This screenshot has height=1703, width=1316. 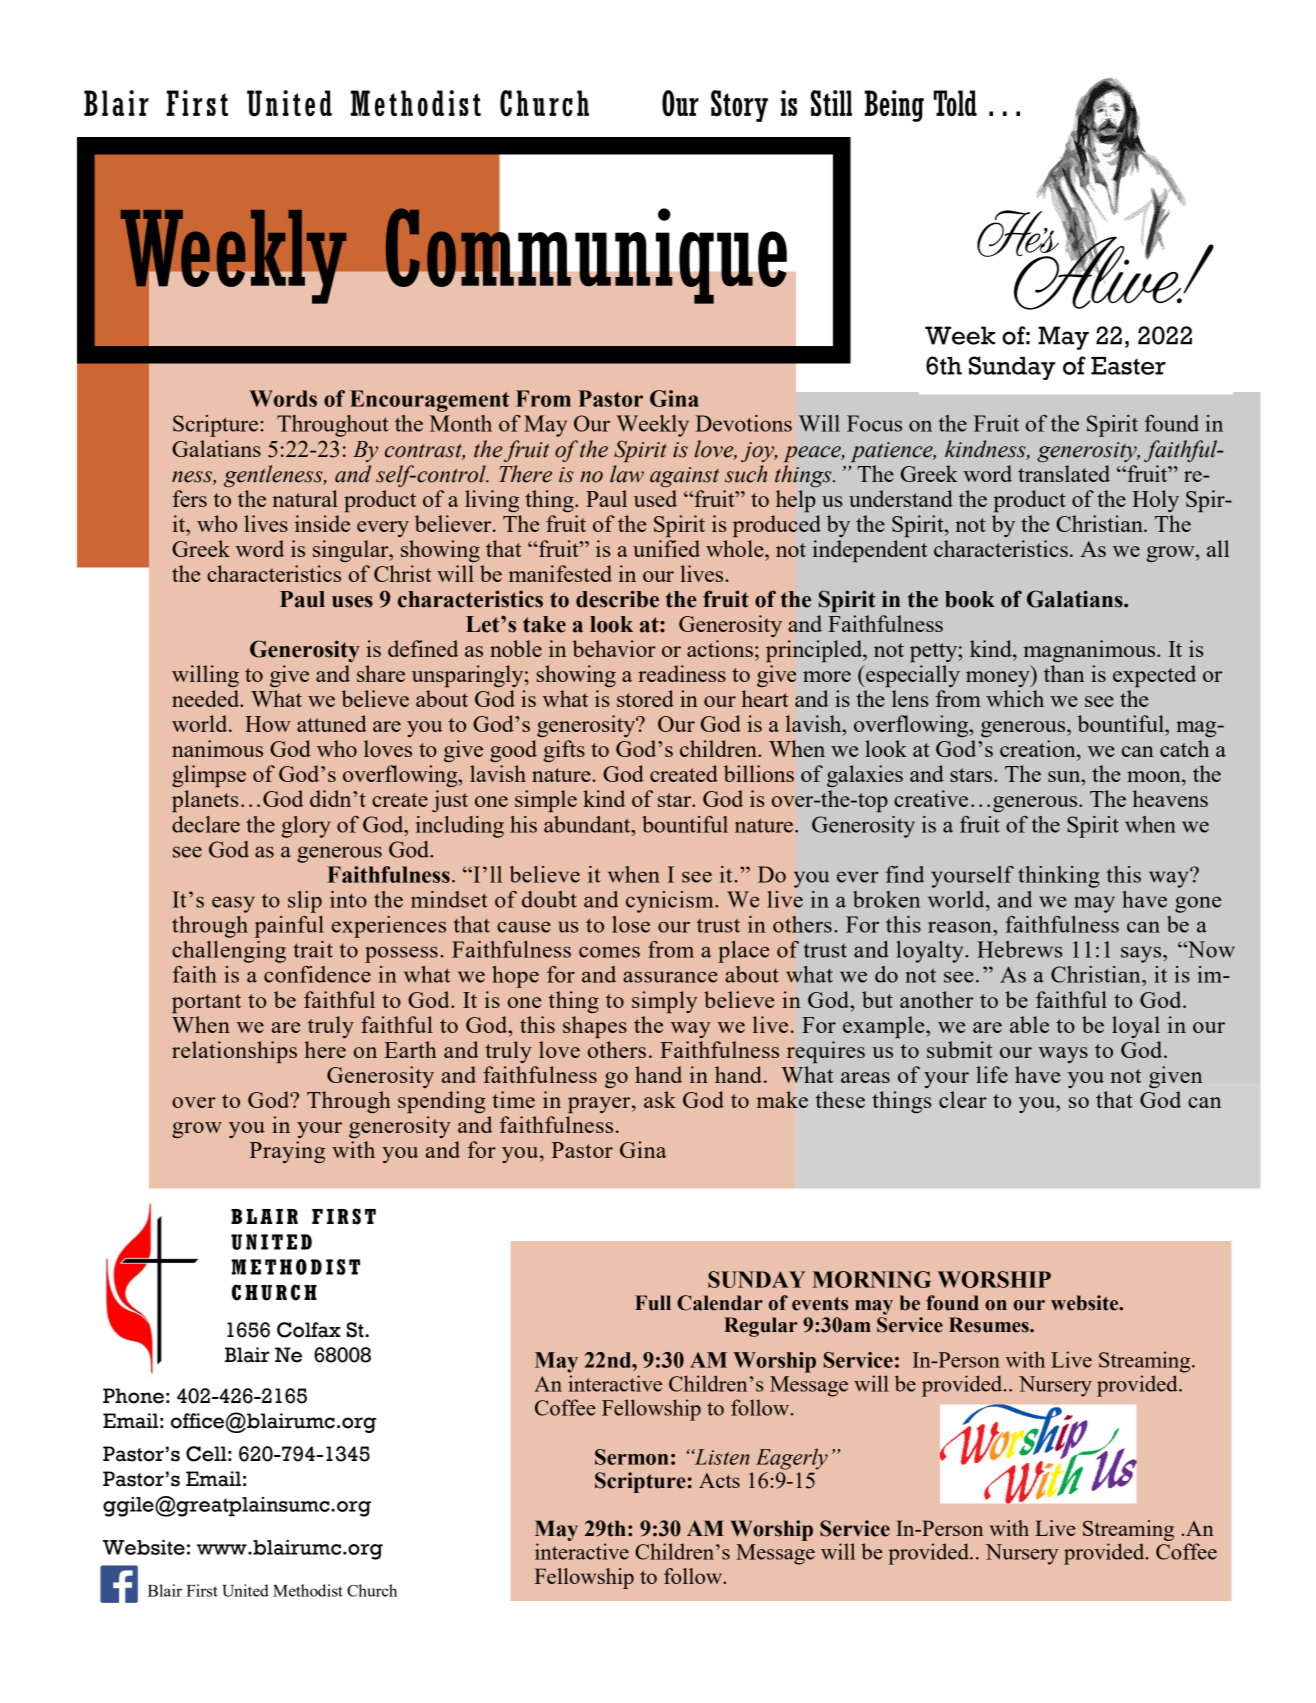 I want to click on Encouragement, so click(x=429, y=401).
